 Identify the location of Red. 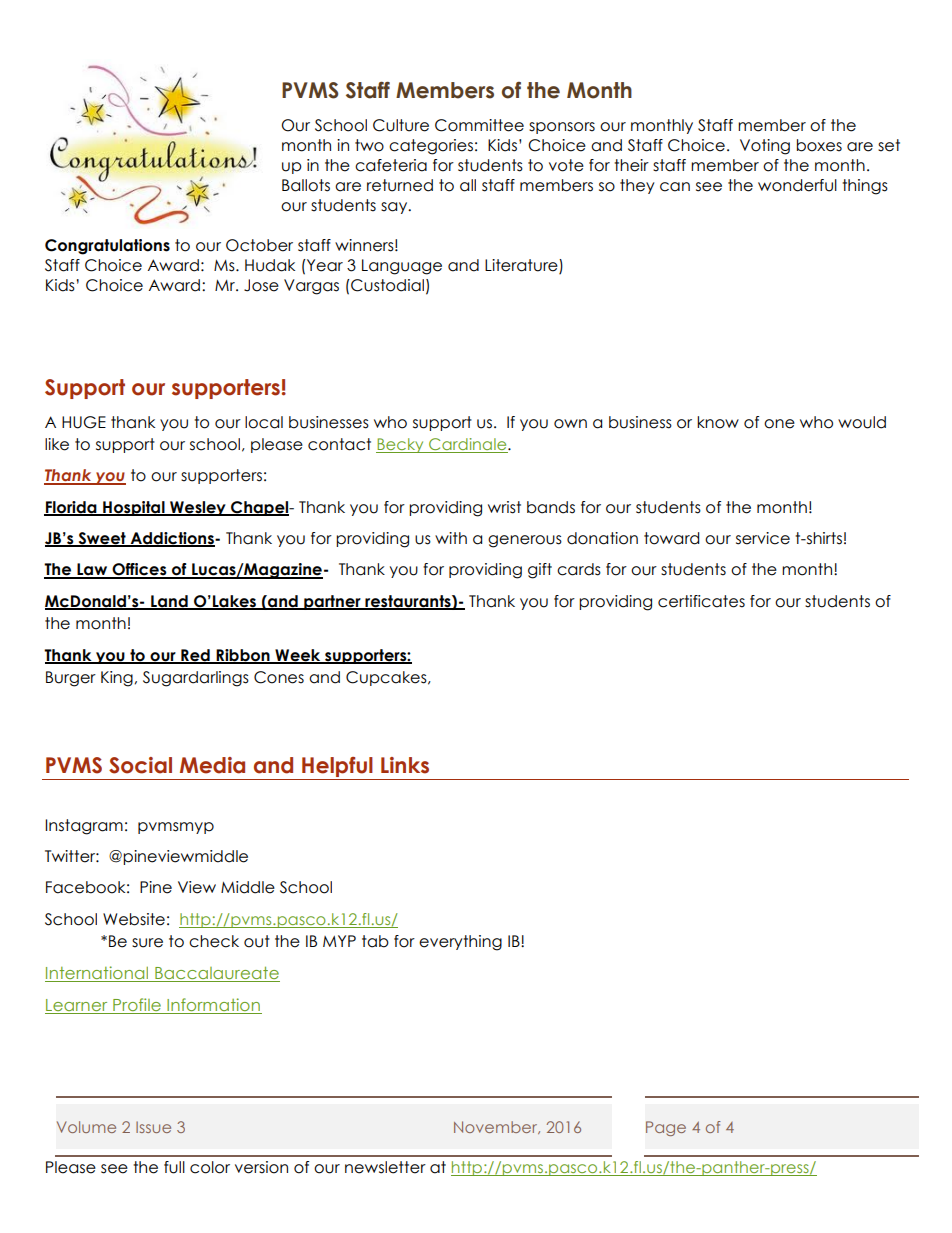
(195, 656).
